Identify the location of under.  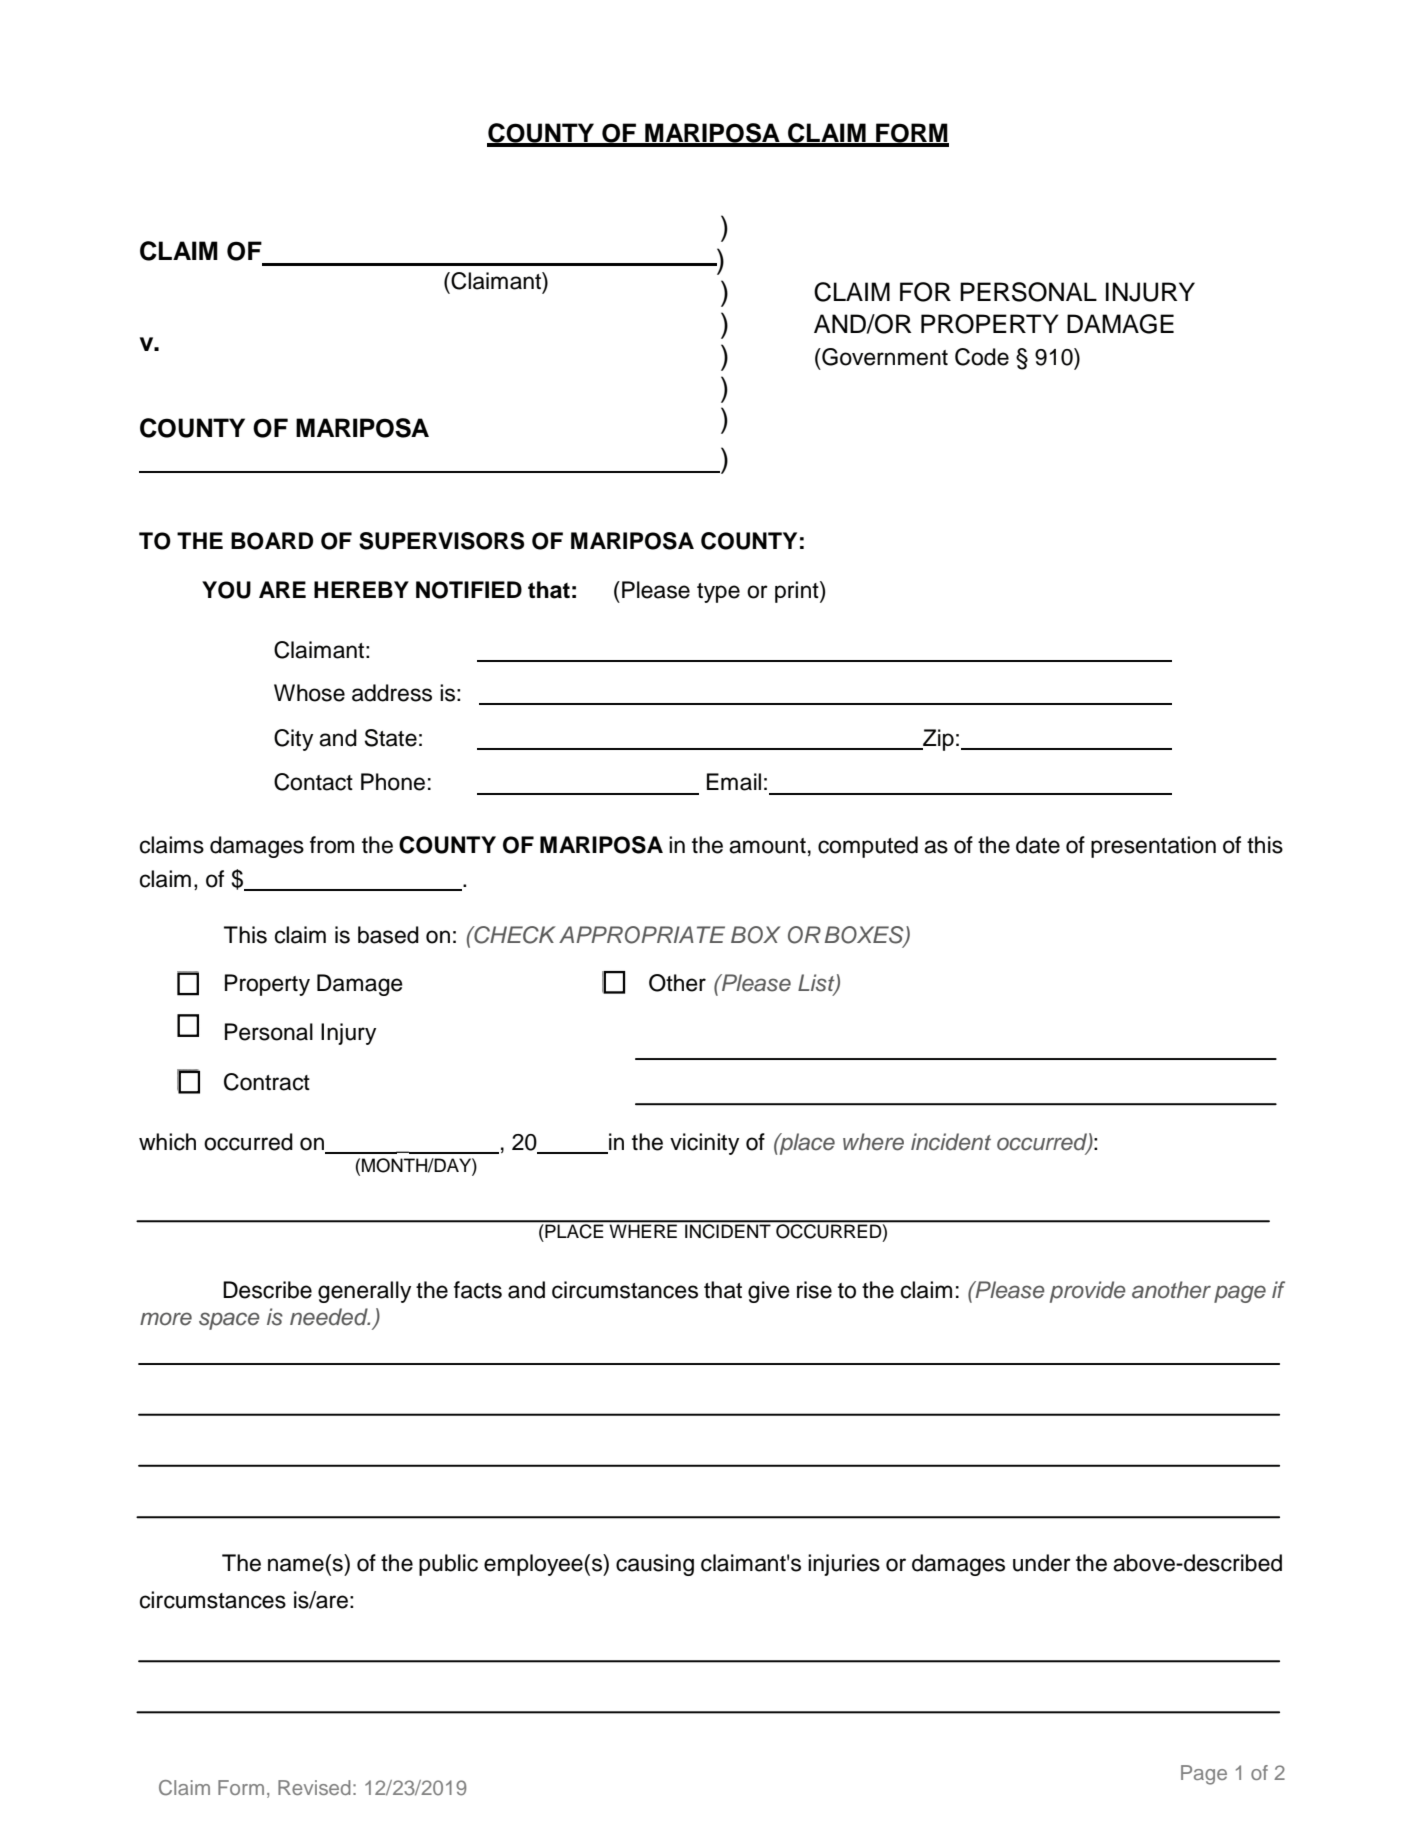
(1042, 1563).
